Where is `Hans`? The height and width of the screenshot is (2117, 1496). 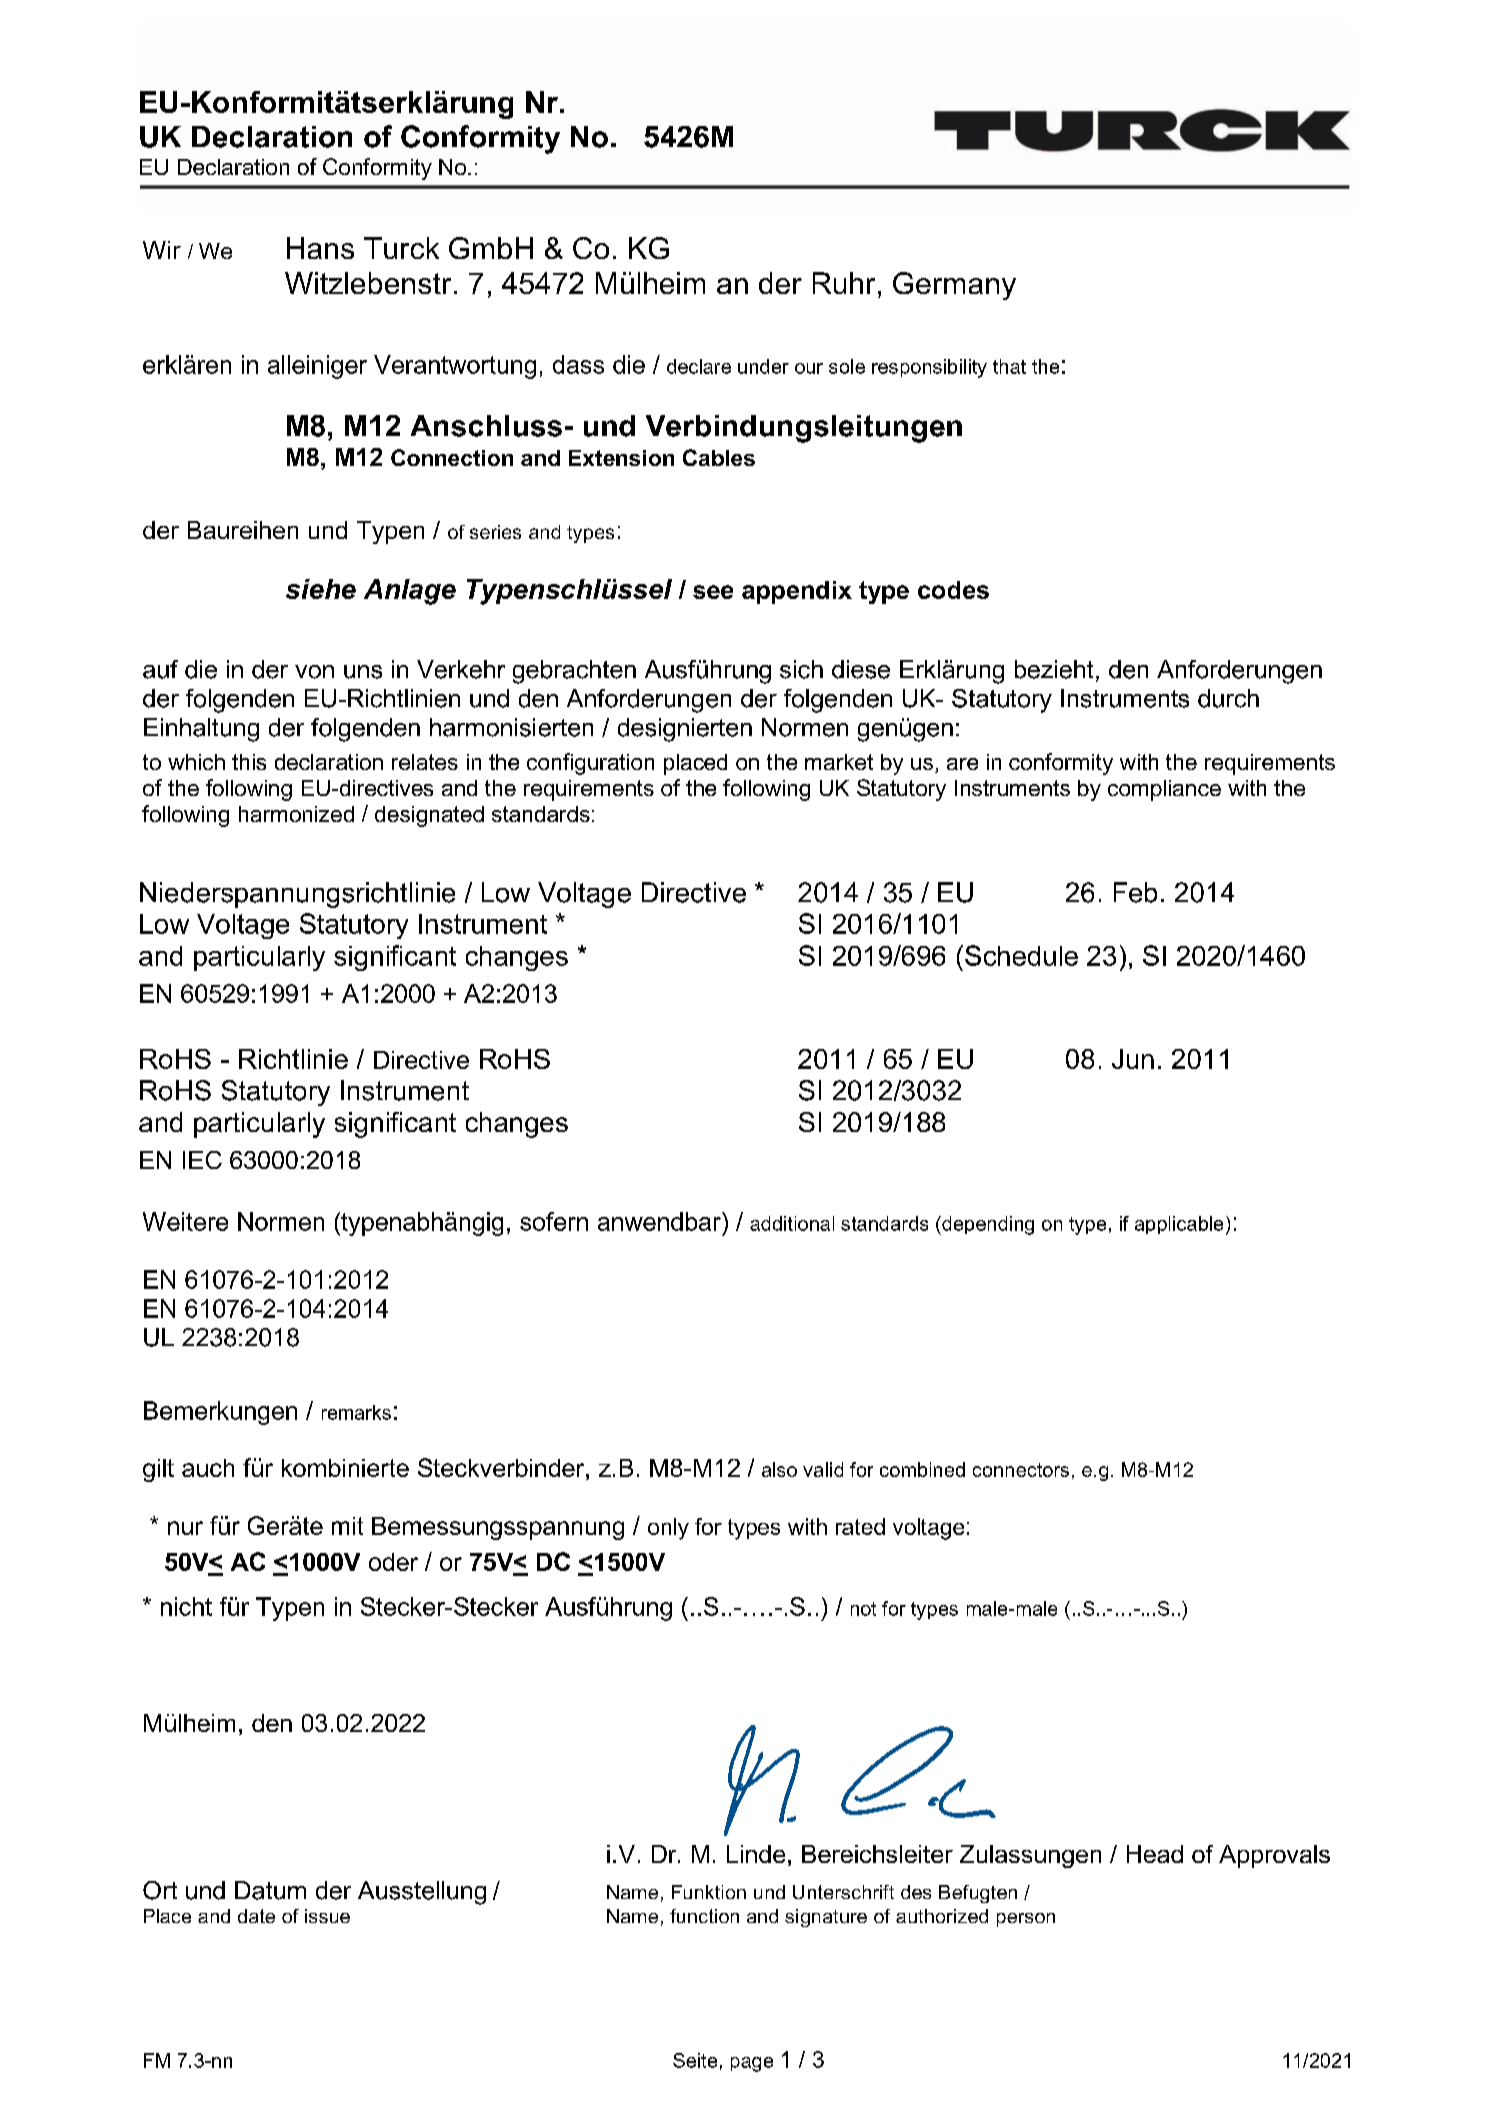 Hans is located at coordinates (320, 248).
